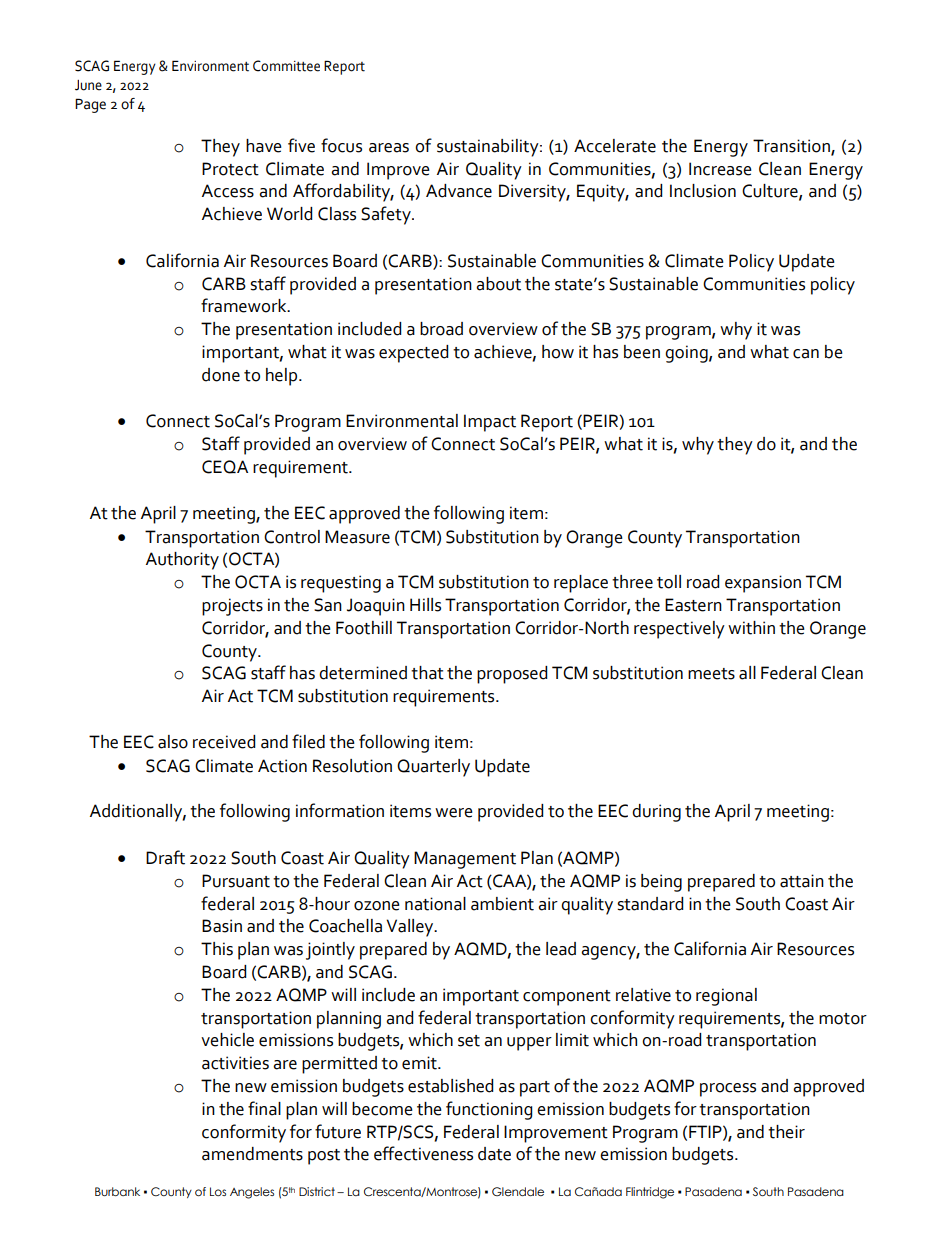 The height and width of the screenshot is (1233, 952). Describe the element at coordinates (454, 813) in the screenshot. I see `were` at that location.
